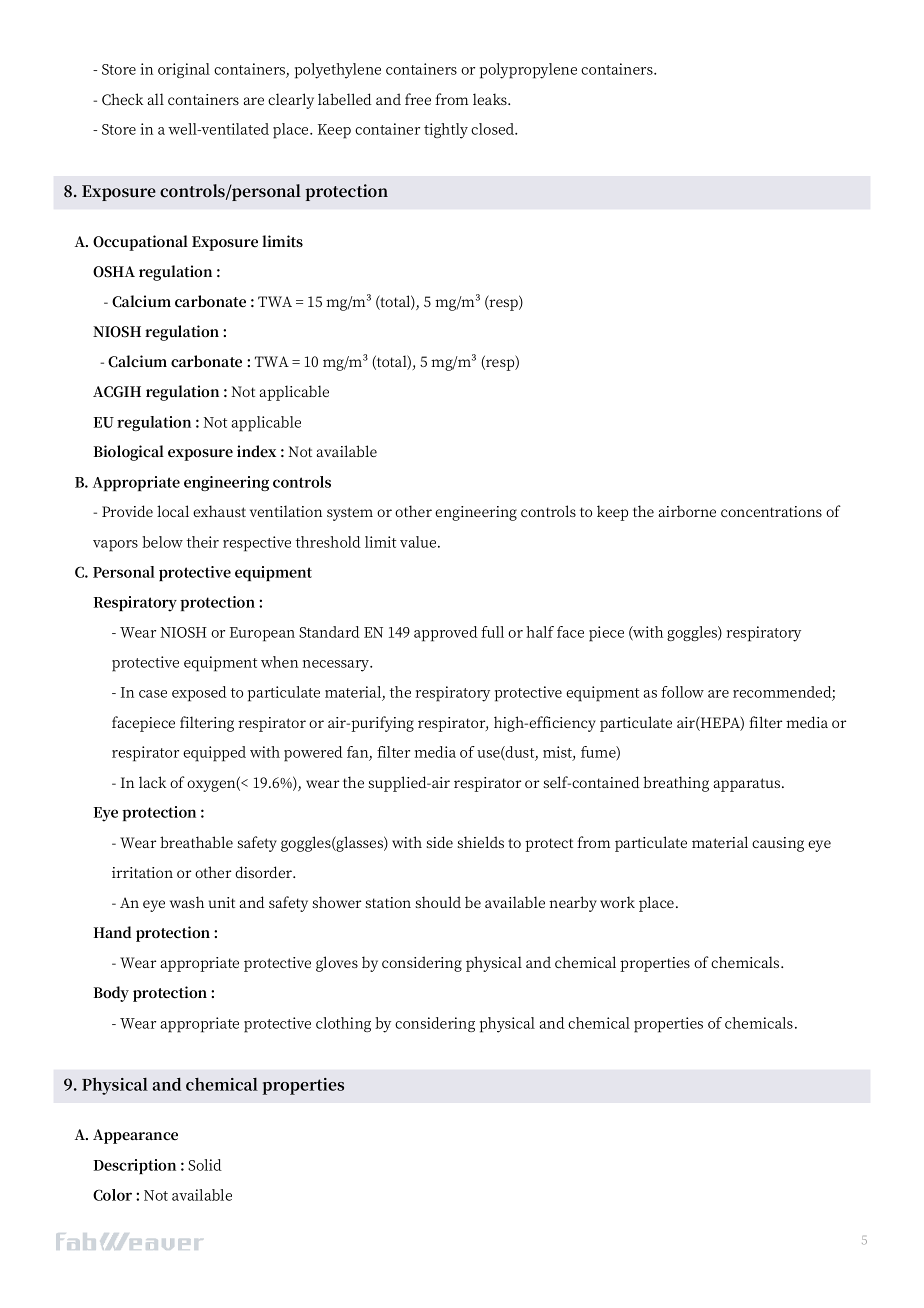 This screenshot has width=924, height=1308. What do you see at coordinates (617, 902) in the screenshot?
I see `work` at bounding box center [617, 902].
